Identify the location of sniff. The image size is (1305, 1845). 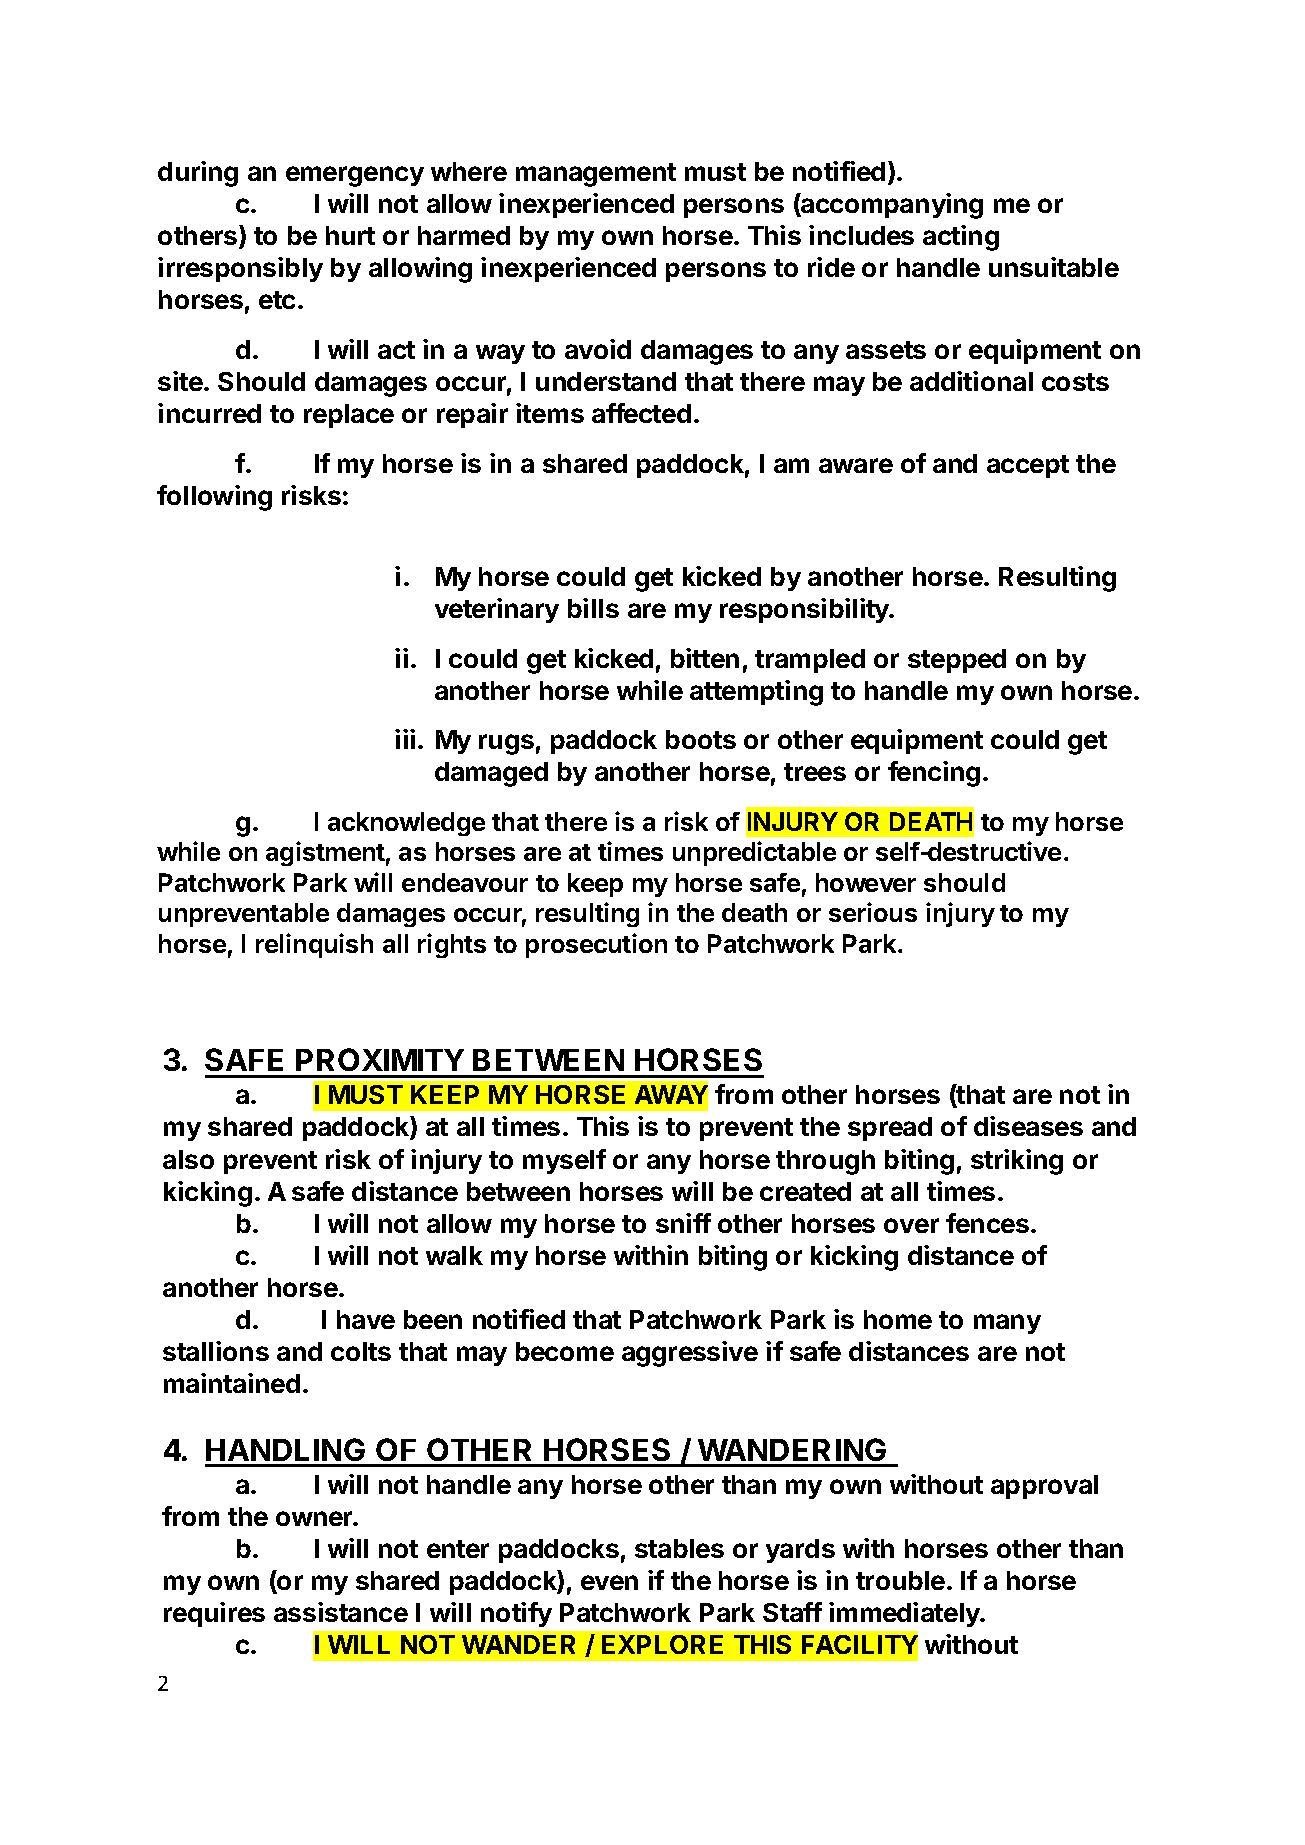
(683, 1223).
